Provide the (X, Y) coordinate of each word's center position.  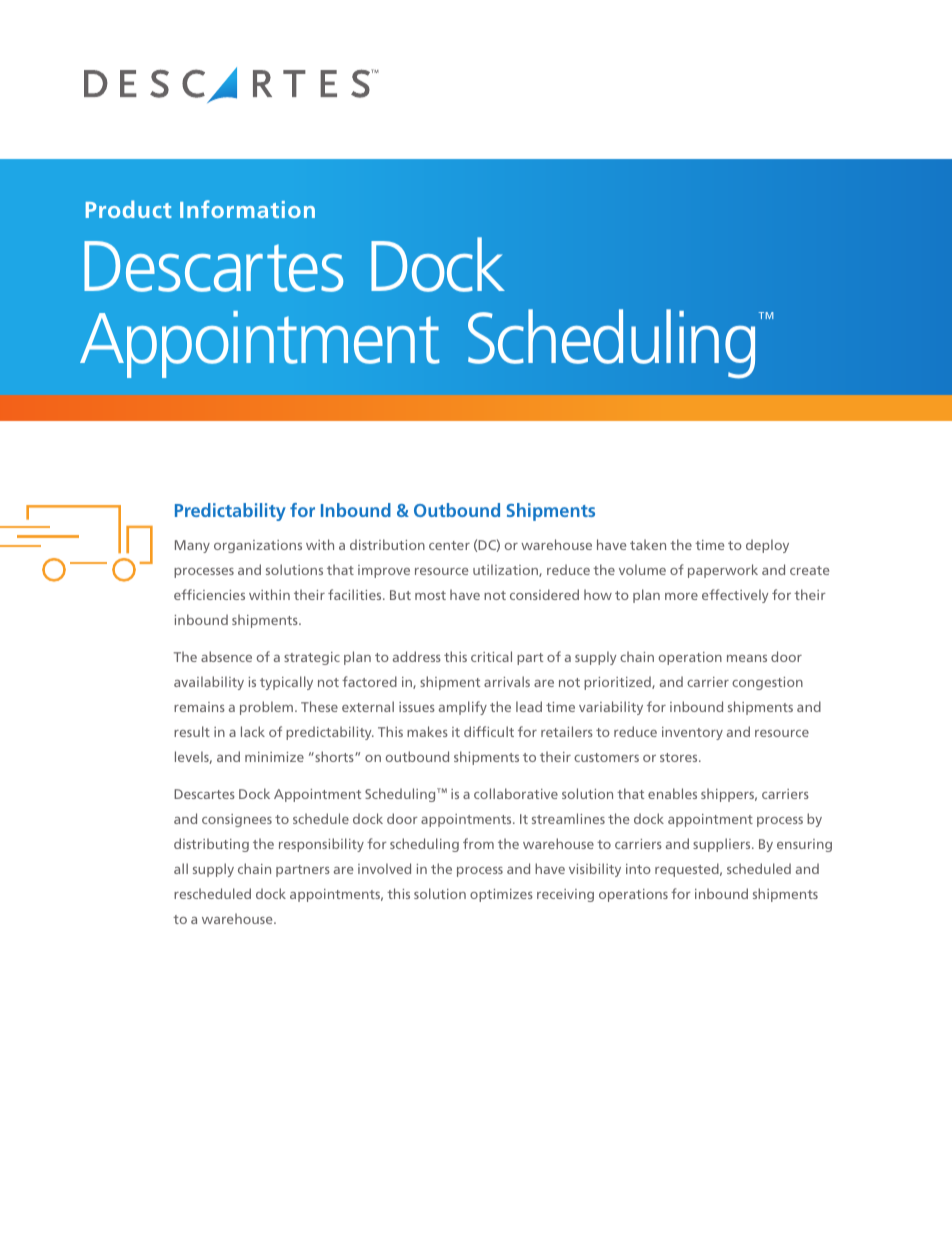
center (449, 545)
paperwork (723, 571)
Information (247, 209)
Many (192, 546)
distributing (211, 845)
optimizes (501, 895)
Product (129, 209)
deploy (767, 546)
